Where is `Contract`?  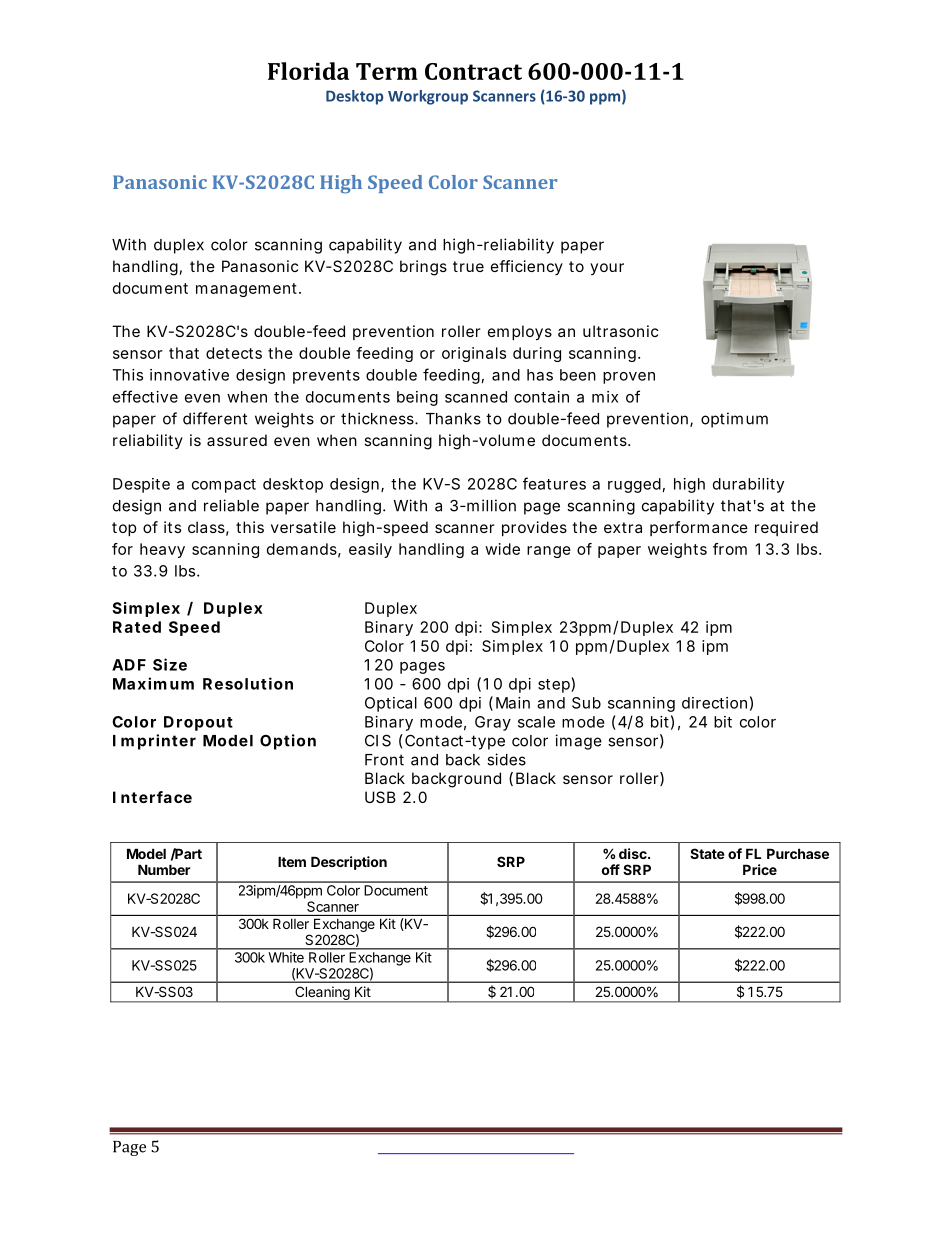 Contract is located at coordinates (473, 71).
